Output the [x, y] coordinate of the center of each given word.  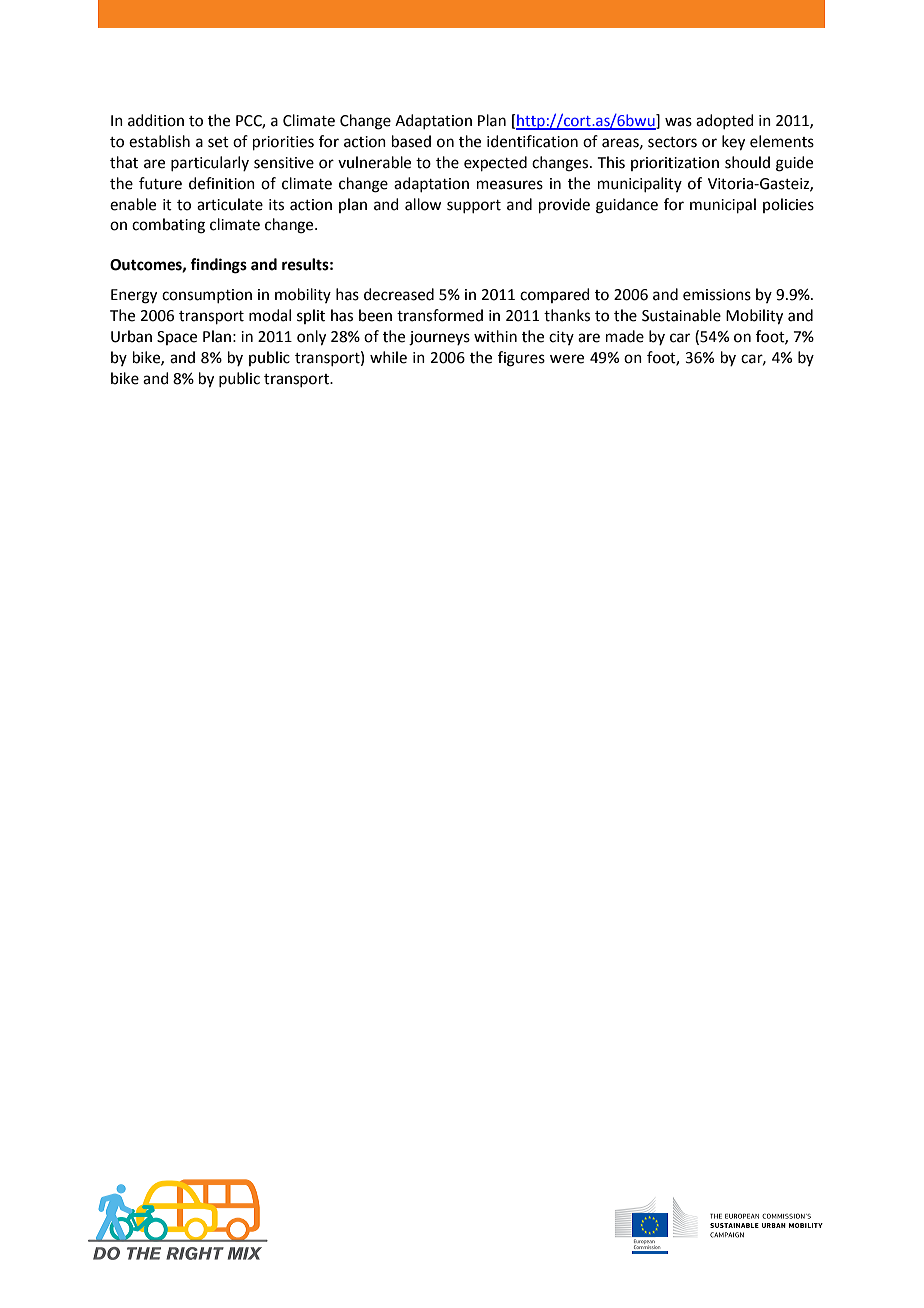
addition [156, 120]
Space [177, 338]
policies [788, 205]
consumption [207, 296]
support [474, 206]
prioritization [675, 164]
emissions [717, 295]
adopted [725, 121]
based [411, 141]
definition [222, 183]
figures [521, 359]
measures [510, 185]
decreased [399, 294]
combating [168, 226]
